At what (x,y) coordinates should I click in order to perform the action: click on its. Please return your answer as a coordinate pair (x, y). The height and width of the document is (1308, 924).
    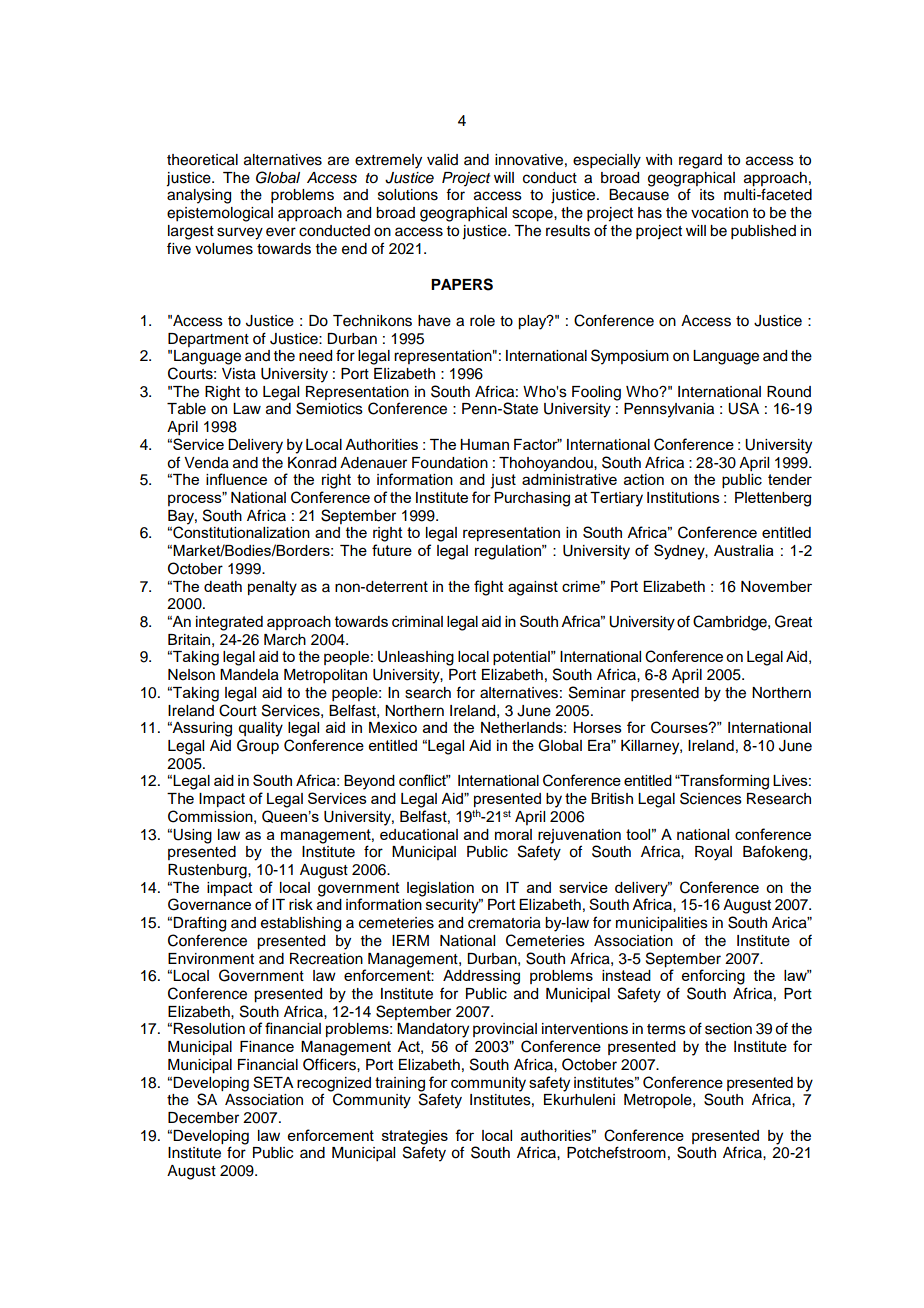
    Looking at the image, I should click on (707, 195).
